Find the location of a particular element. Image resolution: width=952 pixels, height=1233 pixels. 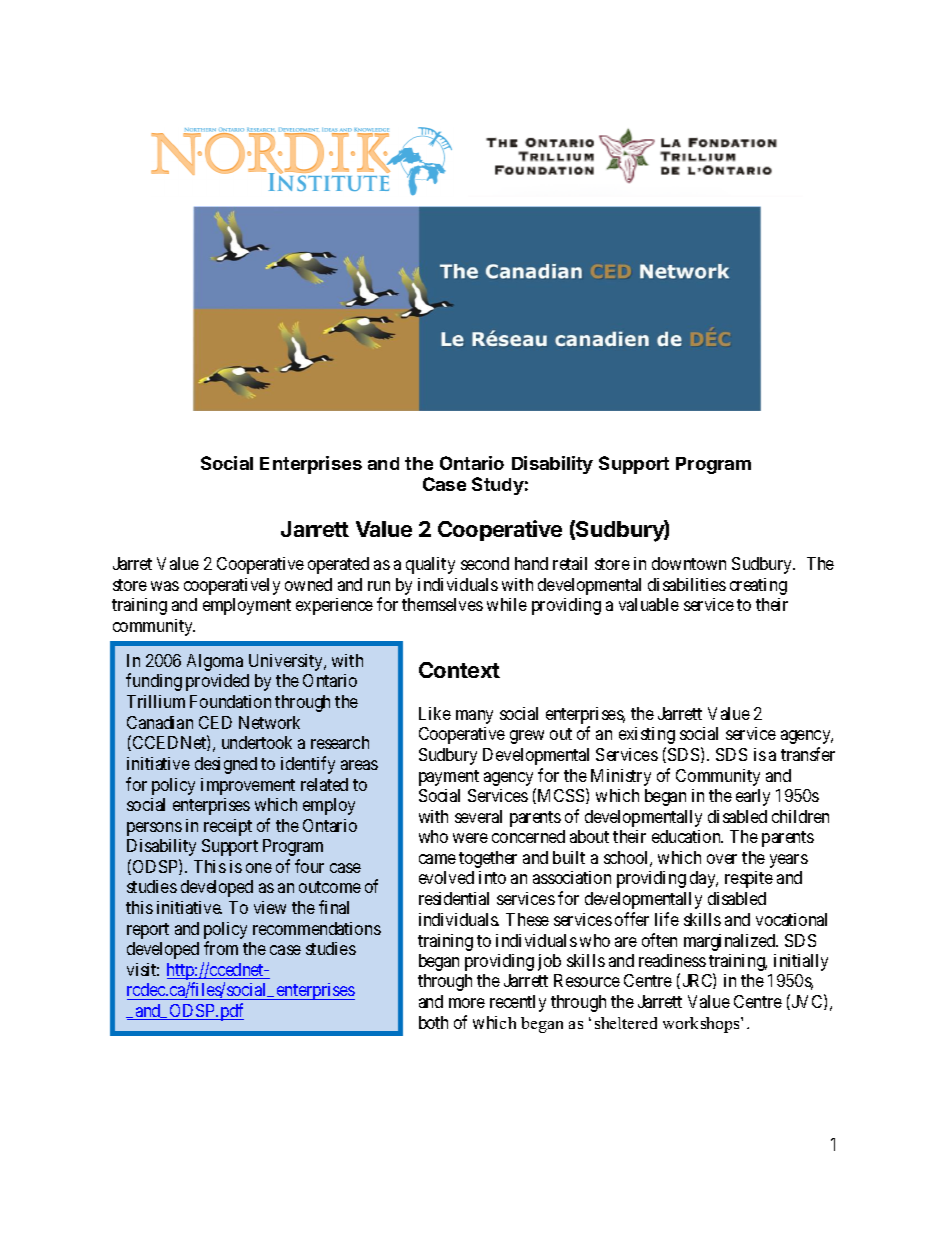

creating is located at coordinates (758, 586).
